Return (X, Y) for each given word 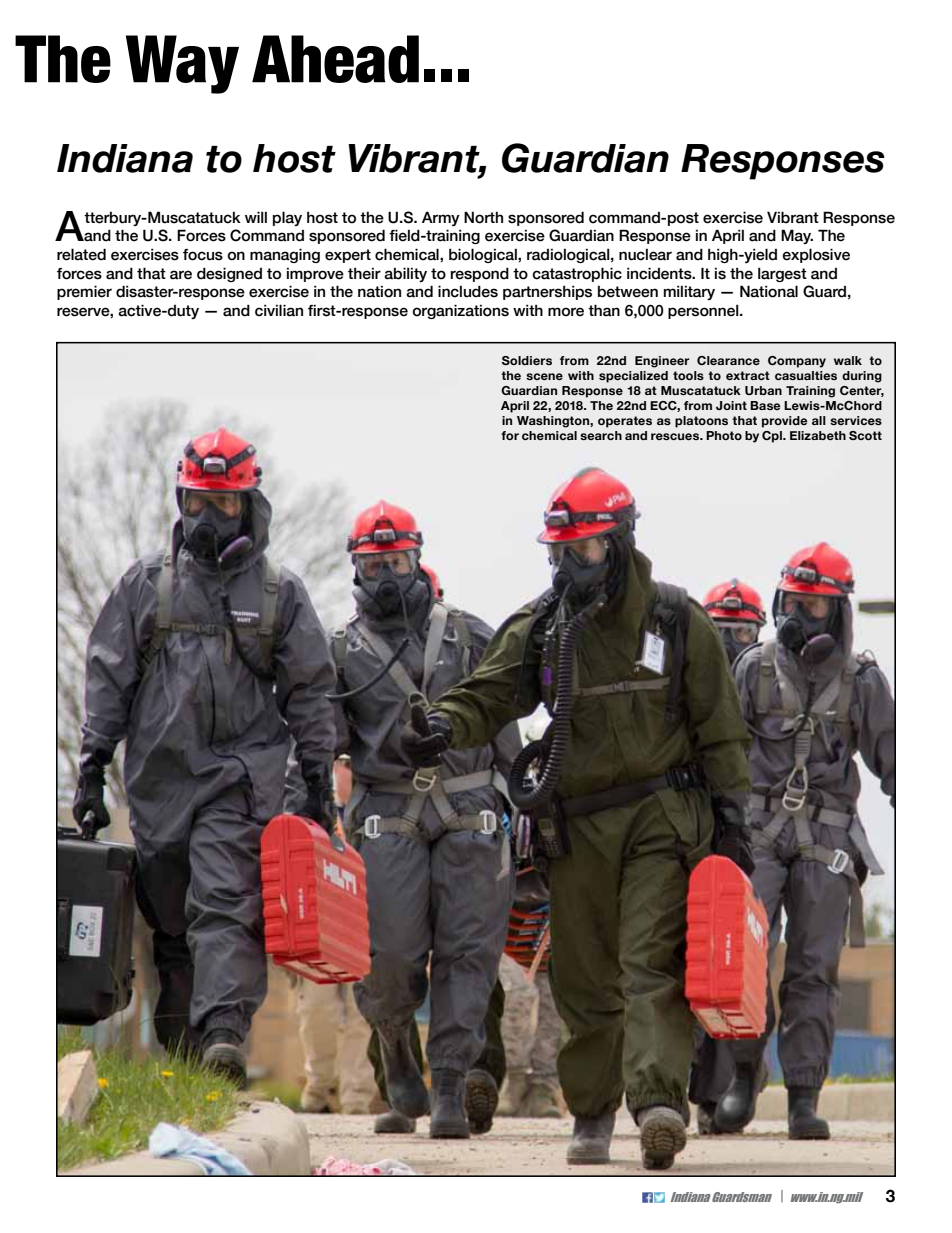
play (287, 218)
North (483, 217)
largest (782, 274)
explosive (816, 255)
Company (797, 362)
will (256, 217)
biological (484, 255)
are (181, 275)
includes (468, 291)
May (797, 236)
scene (544, 376)
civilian (279, 310)
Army (441, 218)
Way (182, 64)
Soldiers (527, 360)
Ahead (335, 59)
